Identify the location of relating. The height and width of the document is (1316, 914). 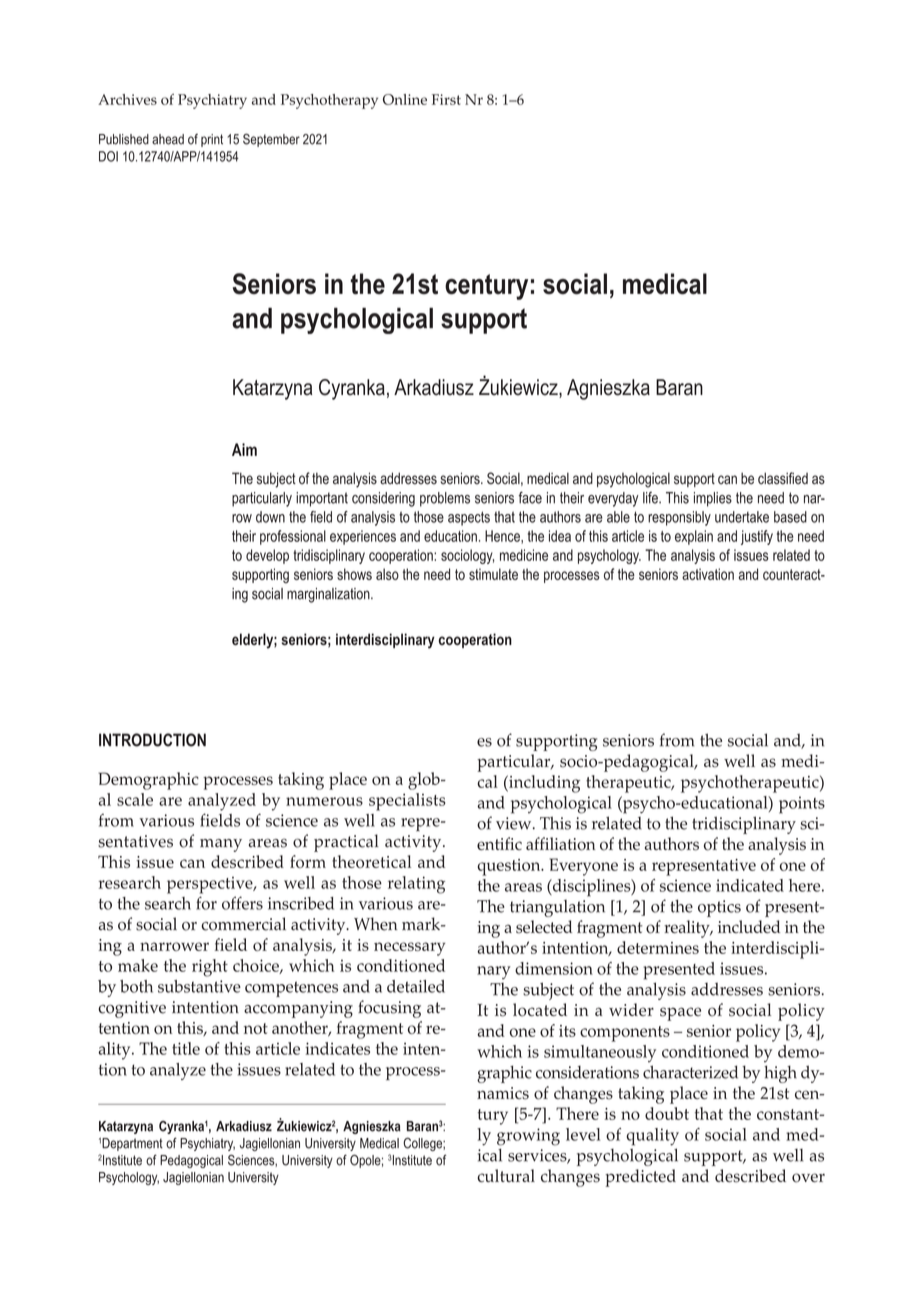
(416, 885).
